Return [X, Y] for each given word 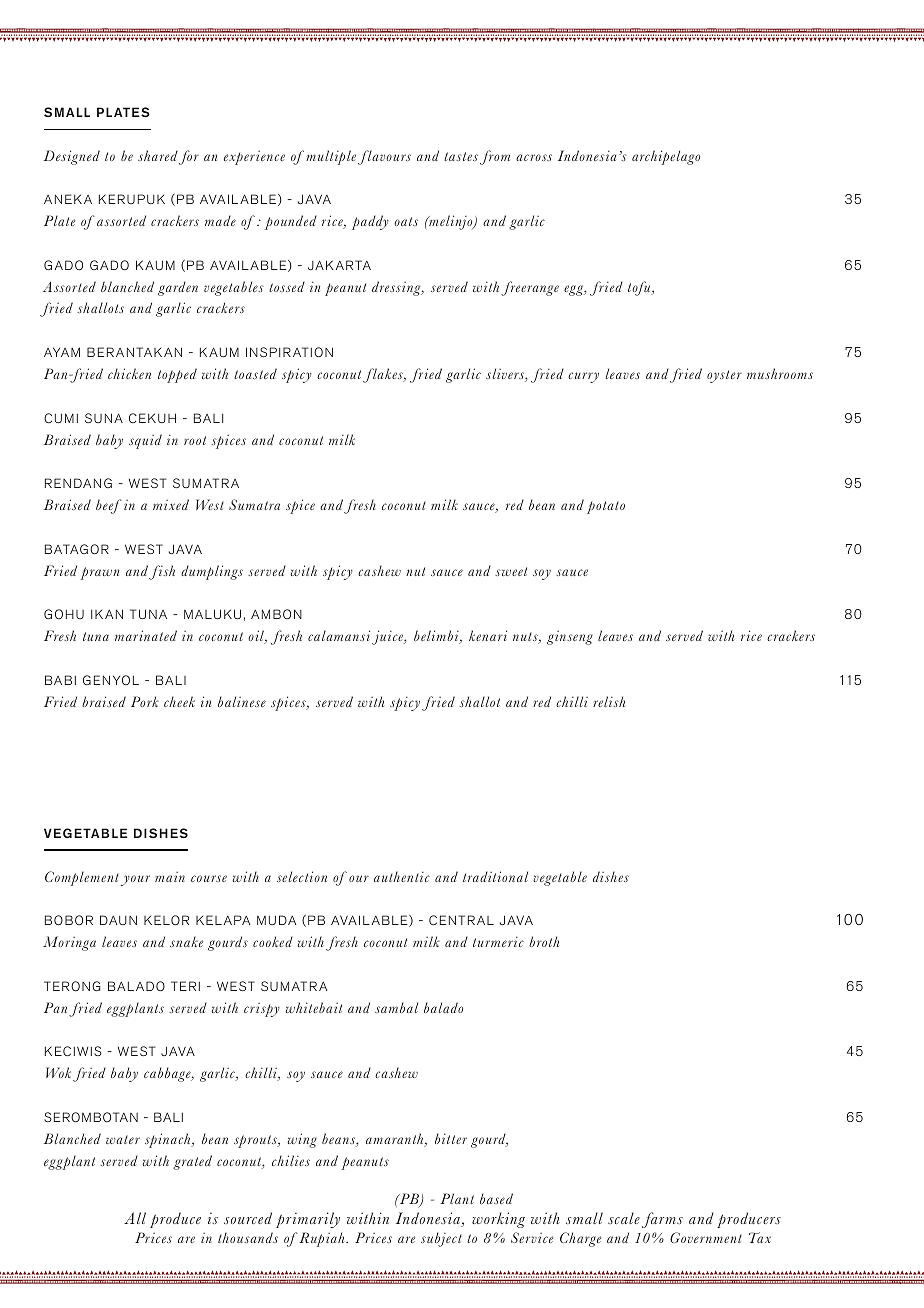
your [135, 880]
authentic [402, 876]
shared [158, 155]
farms [662, 1220]
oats [406, 221]
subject [441, 1239]
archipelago [666, 157]
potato [606, 507]
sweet [511, 571]
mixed [171, 504]
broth [544, 941]
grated [192, 1162]
